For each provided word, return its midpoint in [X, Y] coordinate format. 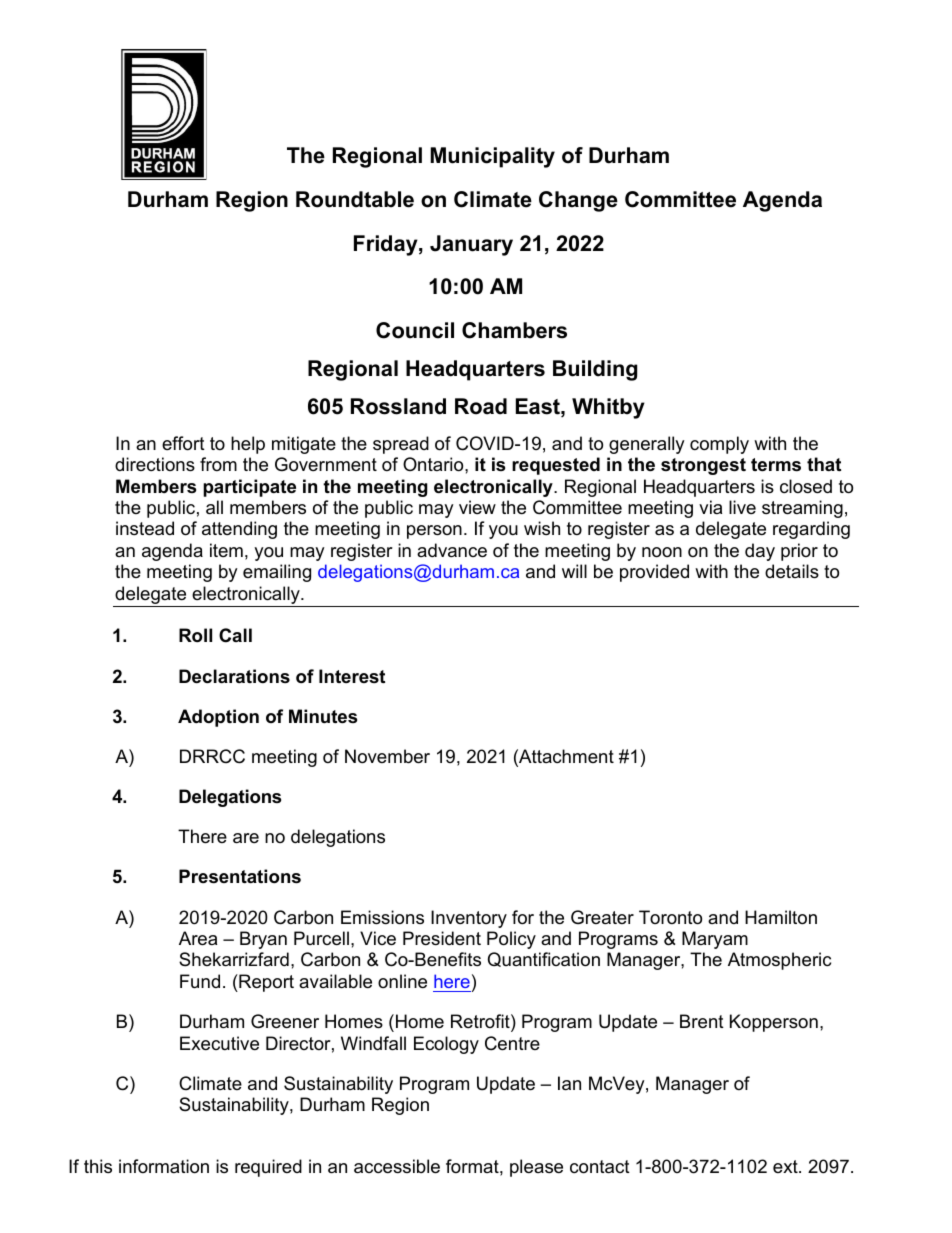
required [268, 1168]
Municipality [492, 157]
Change [578, 201]
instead [145, 528]
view [477, 507]
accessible [397, 1166]
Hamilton [781, 917]
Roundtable [355, 199]
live [742, 507]
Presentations [240, 876]
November [387, 756]
